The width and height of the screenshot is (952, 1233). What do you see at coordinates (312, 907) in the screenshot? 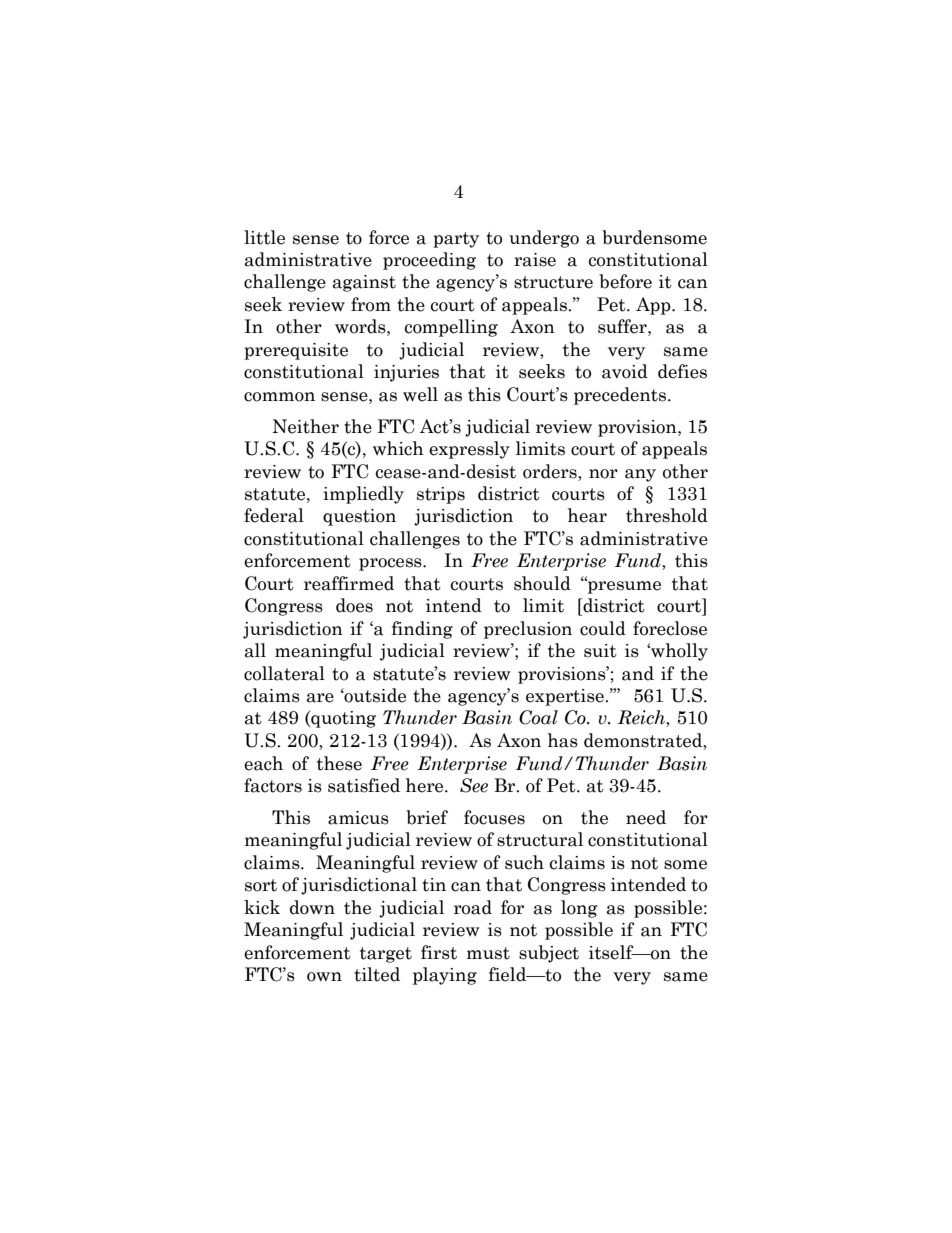
I see `down` at bounding box center [312, 907].
